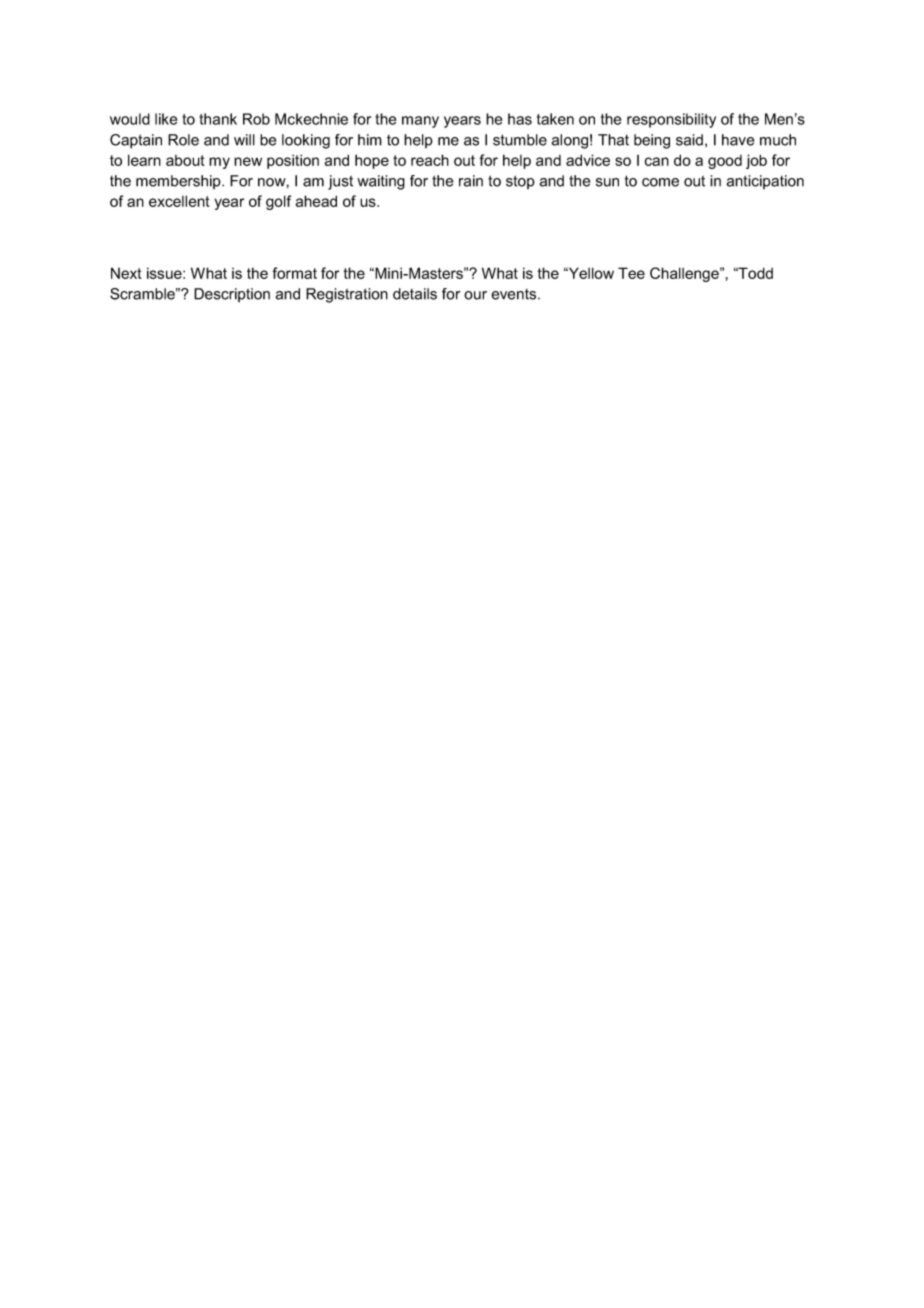 The width and height of the screenshot is (924, 1308). Describe the element at coordinates (671, 120) in the screenshot. I see `responsibility` at that location.
